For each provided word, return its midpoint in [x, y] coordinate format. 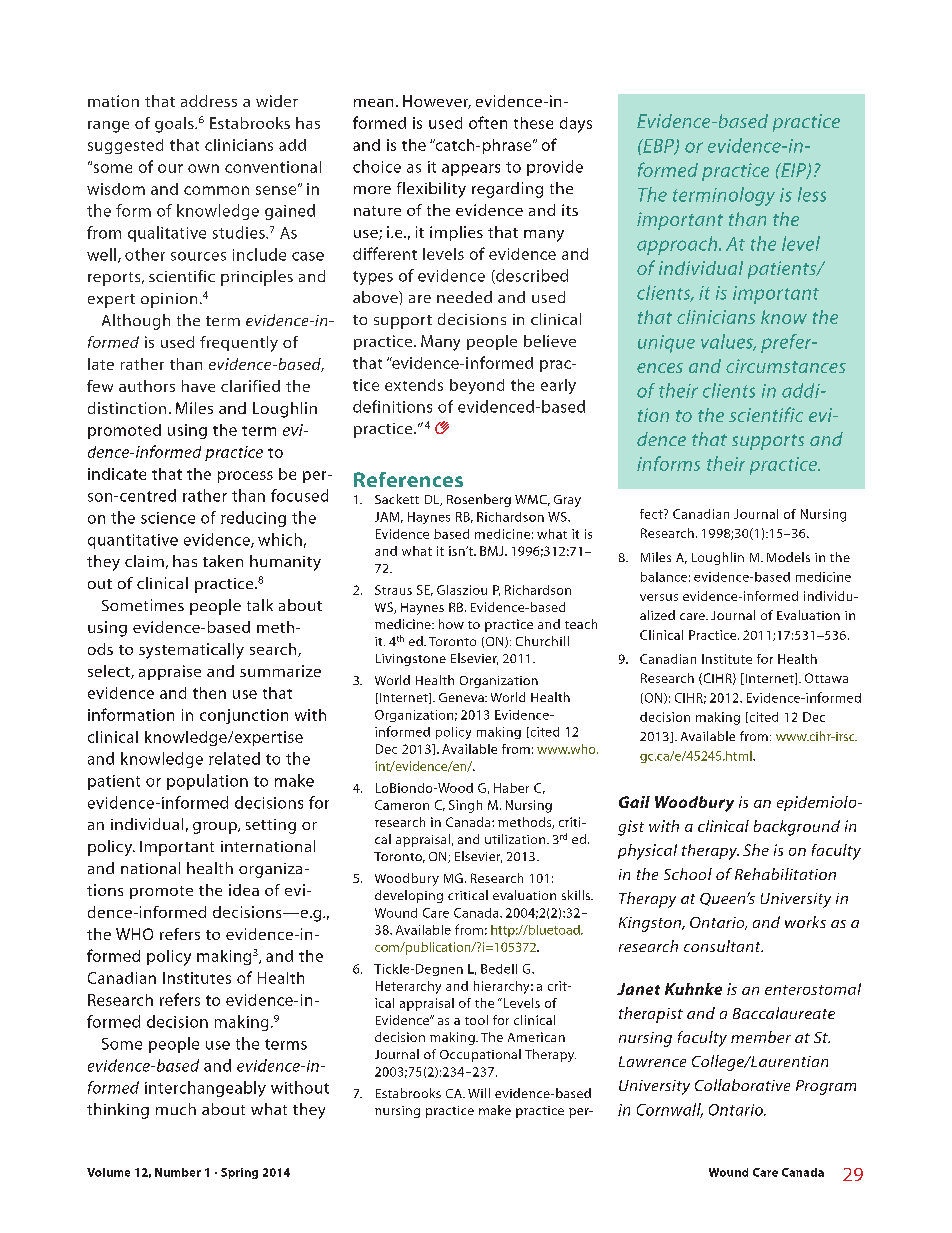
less [812, 194]
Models [788, 557]
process [245, 477]
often [488, 122]
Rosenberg [479, 500]
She [756, 850]
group [216, 828]
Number [178, 1172]
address [209, 101]
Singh [465, 806]
